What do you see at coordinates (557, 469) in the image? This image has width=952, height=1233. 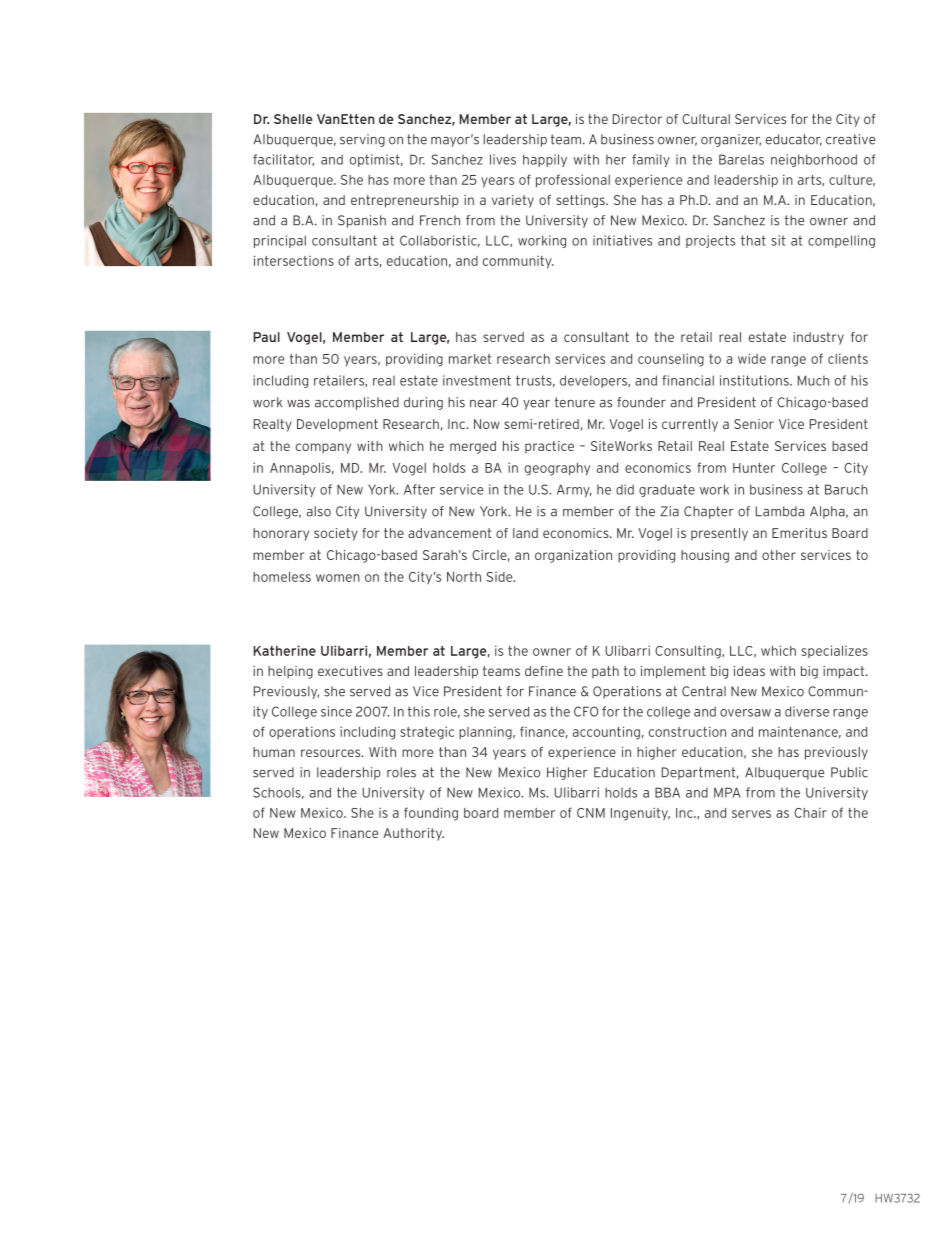 I see `geography` at bounding box center [557, 469].
